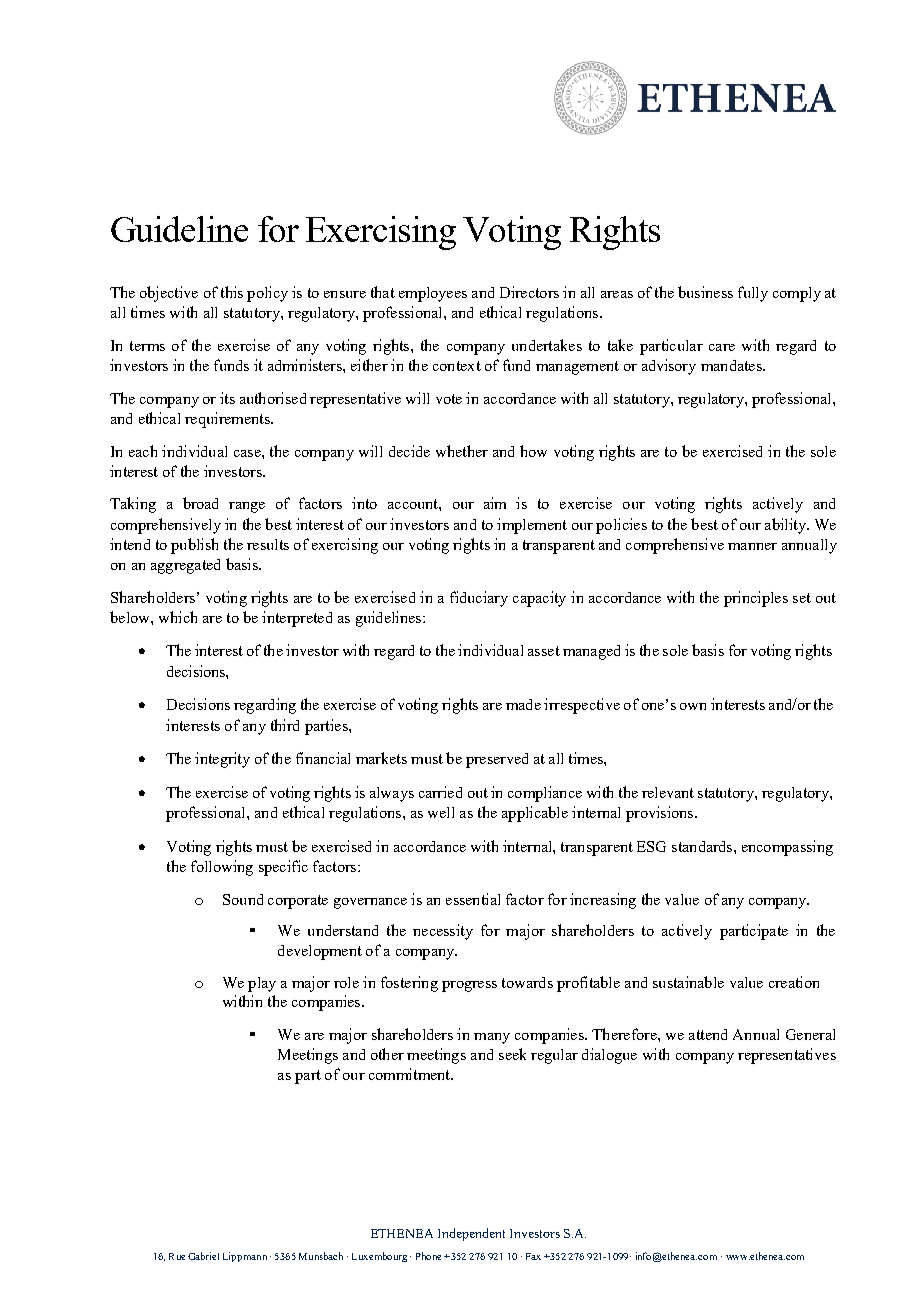  What do you see at coordinates (497, 760) in the screenshot?
I see `preserved` at bounding box center [497, 760].
